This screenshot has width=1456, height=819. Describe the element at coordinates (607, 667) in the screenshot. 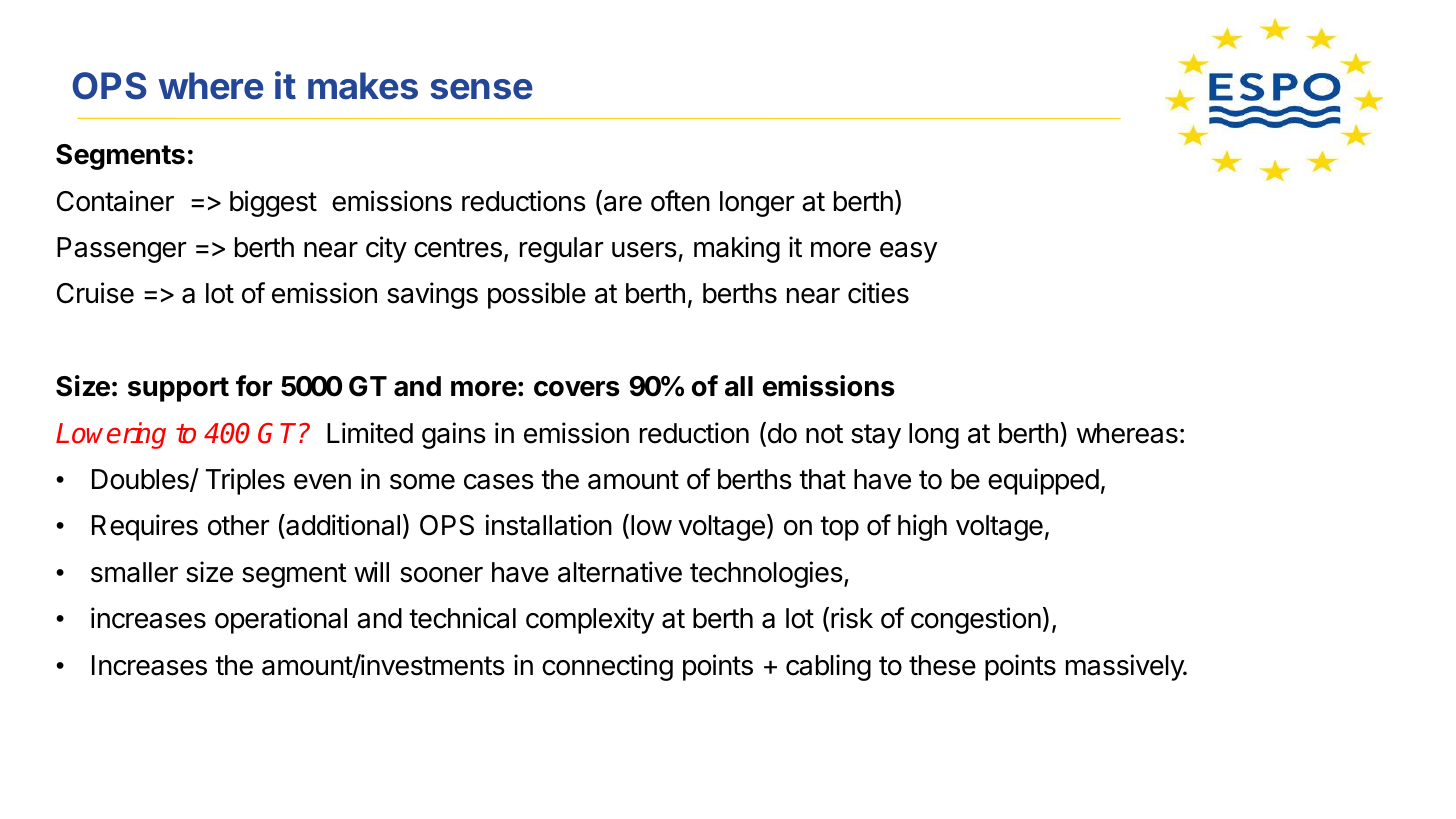

I see `connecting` at that location.
